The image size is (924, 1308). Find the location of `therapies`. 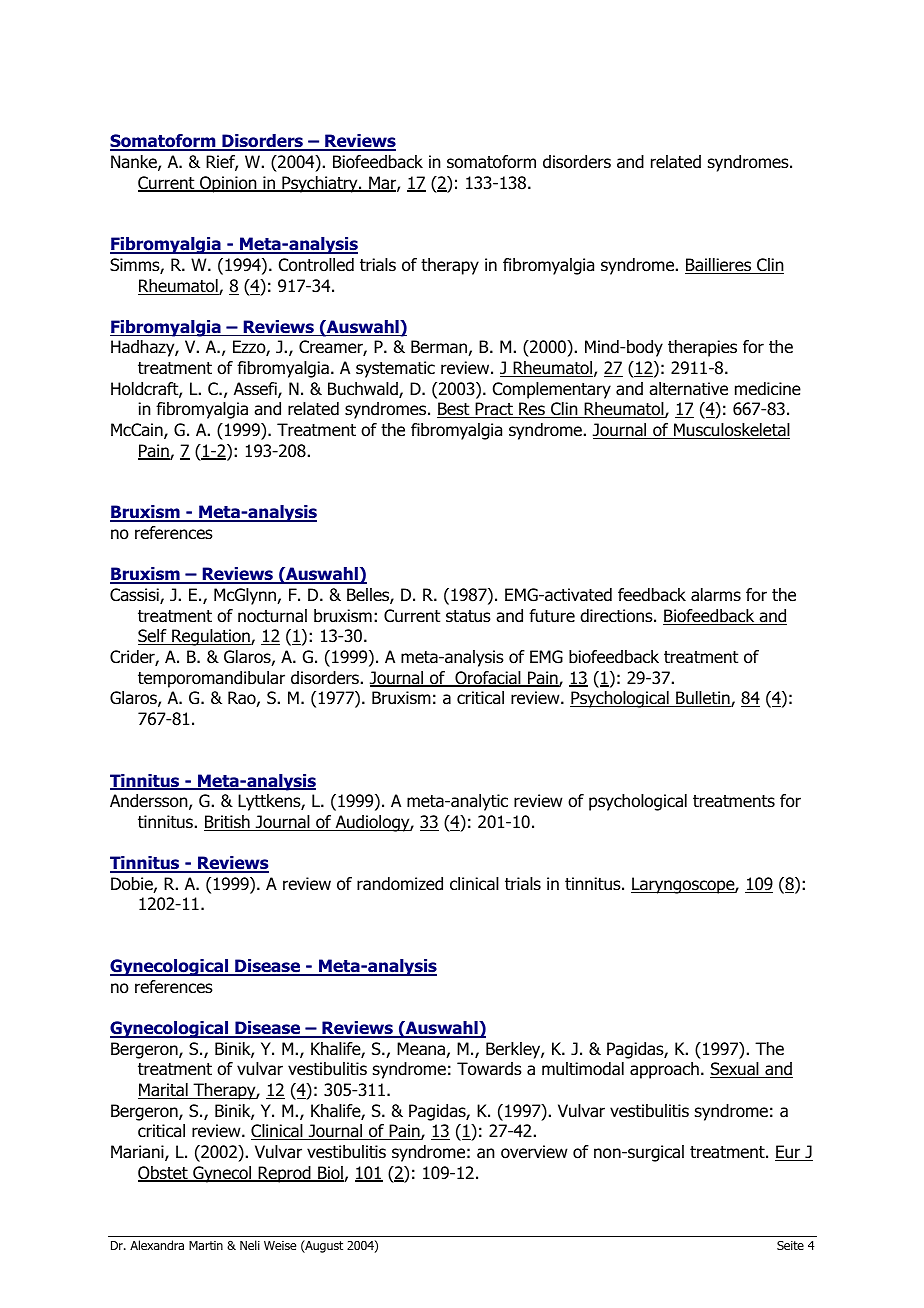

therapies is located at coordinates (702, 348).
